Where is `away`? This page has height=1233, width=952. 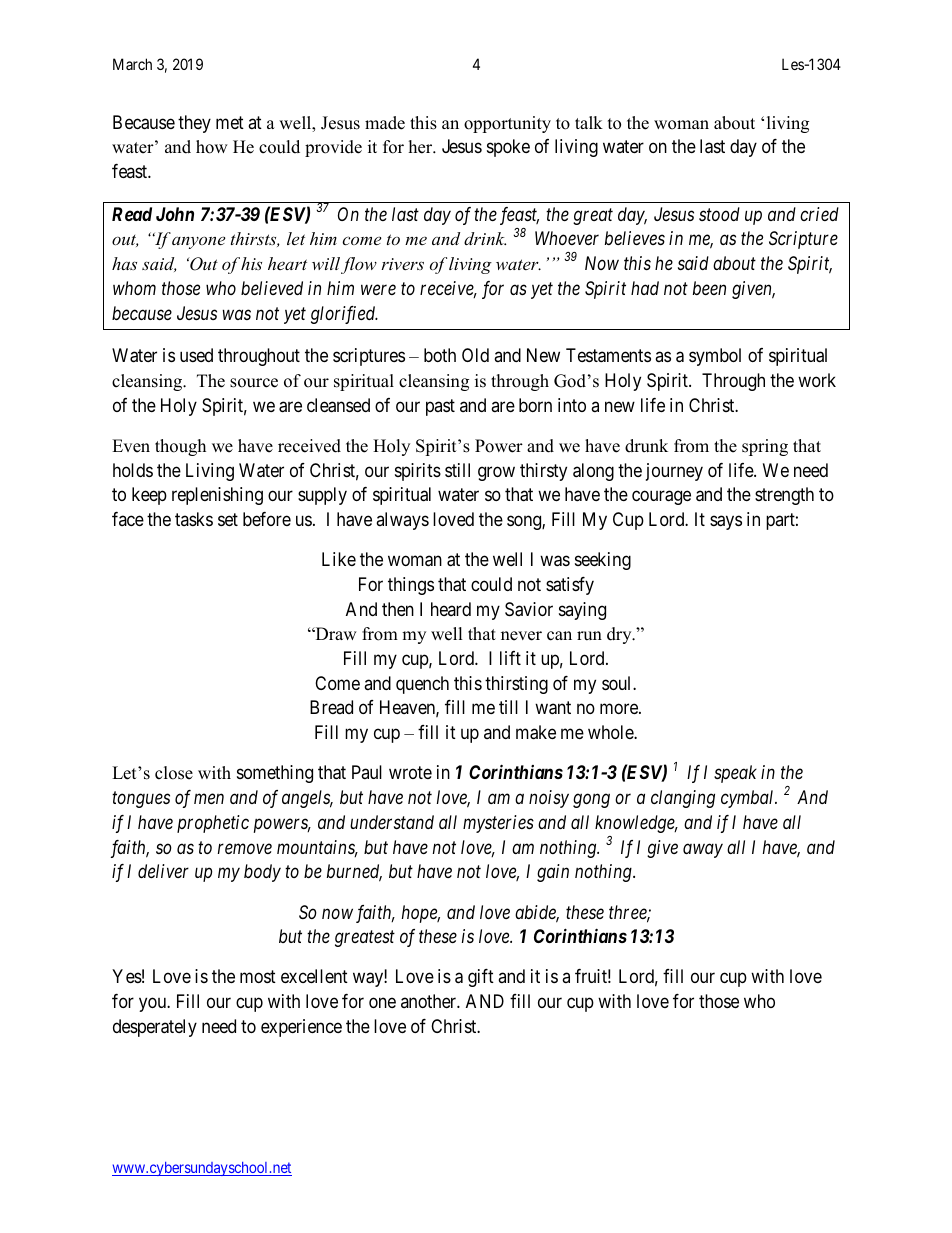 away is located at coordinates (703, 850).
